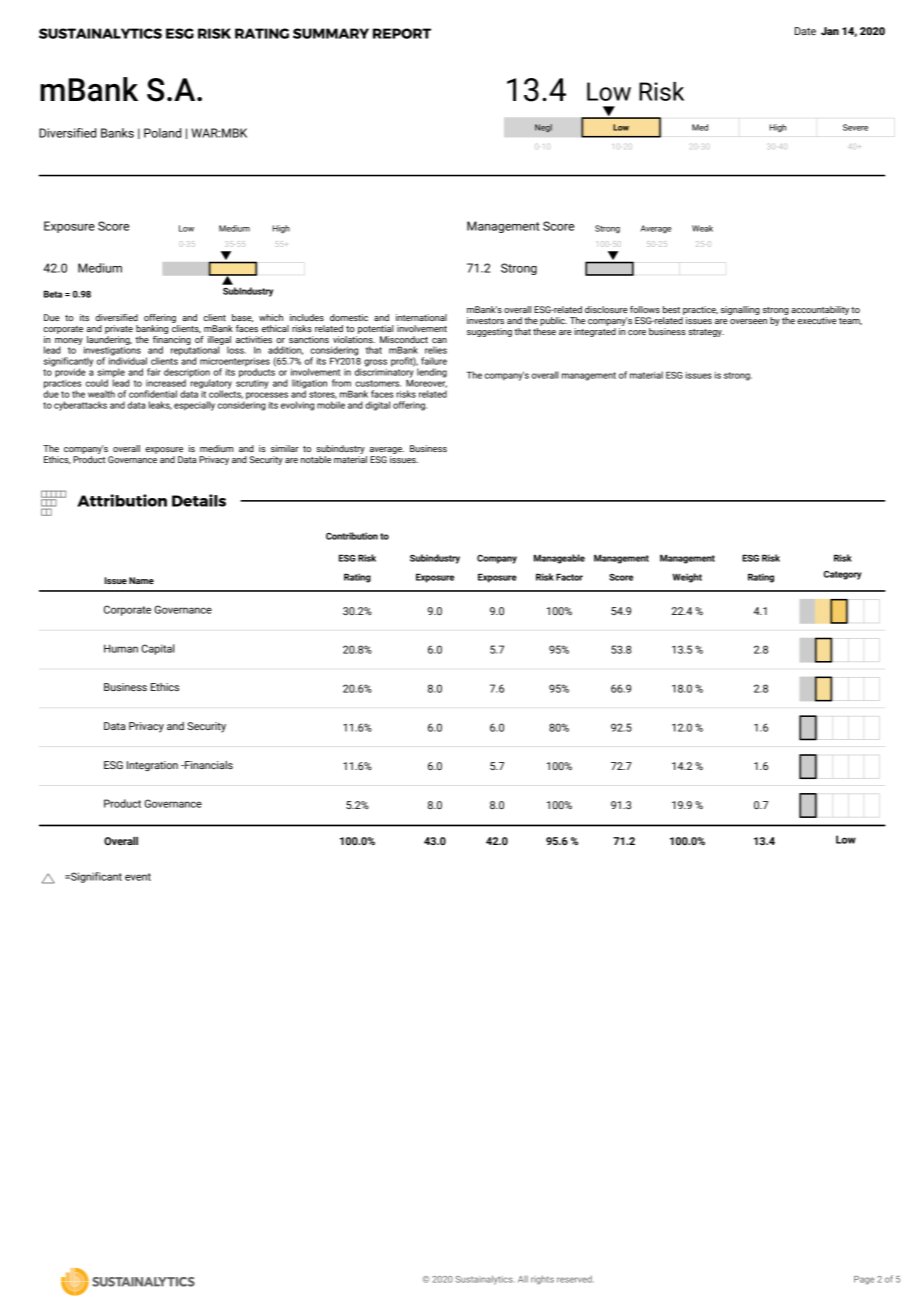  I want to click on Capital, so click(157, 649).
